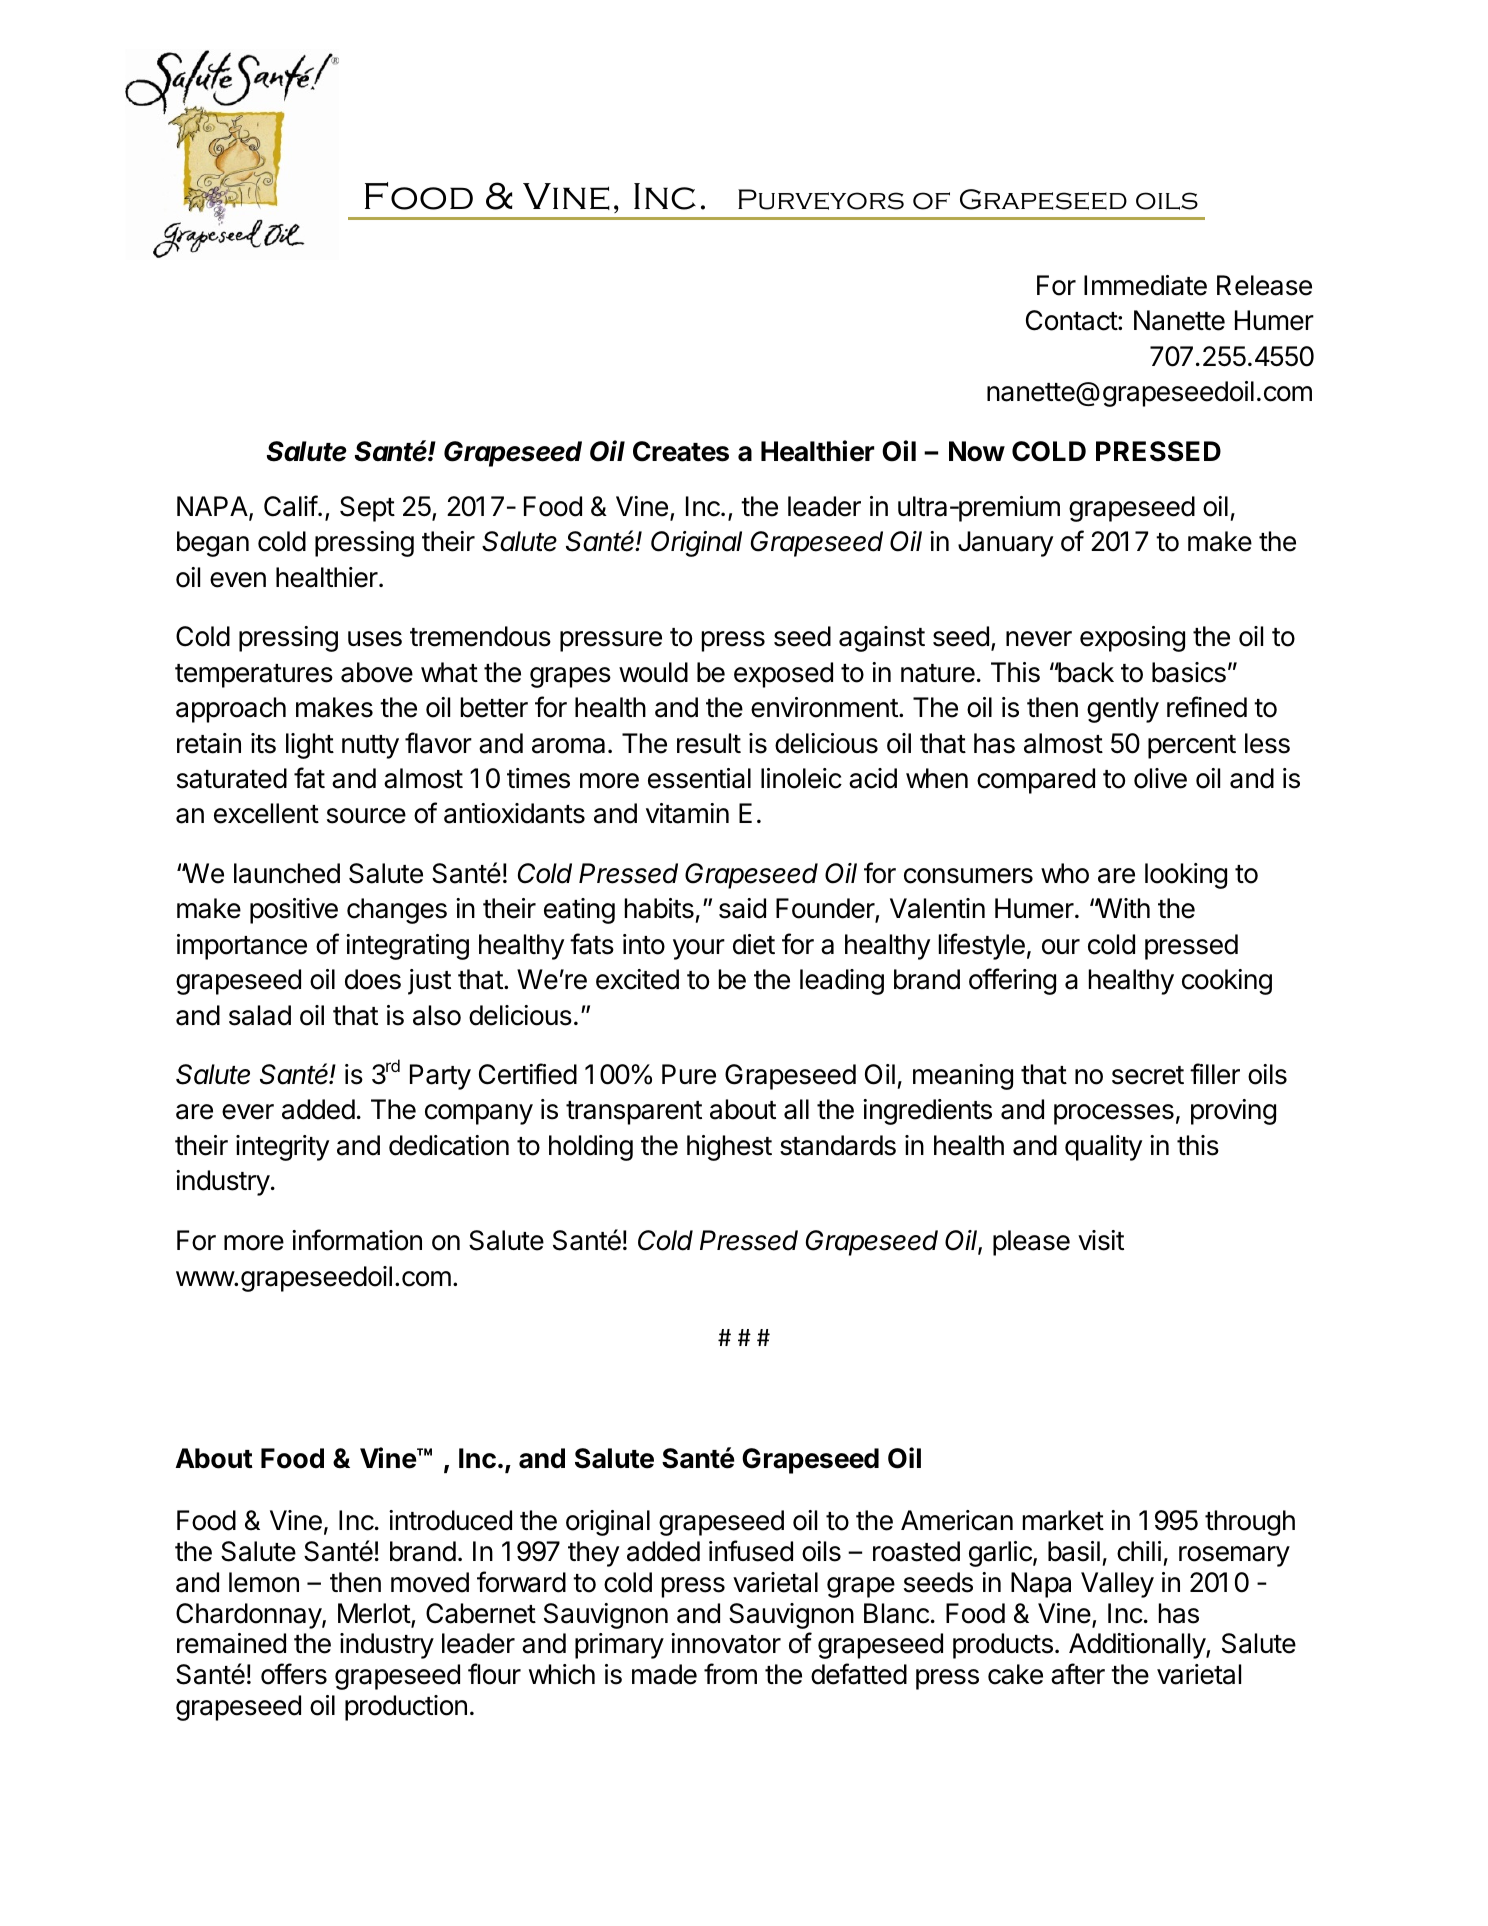  I want to click on does, so click(373, 979).
